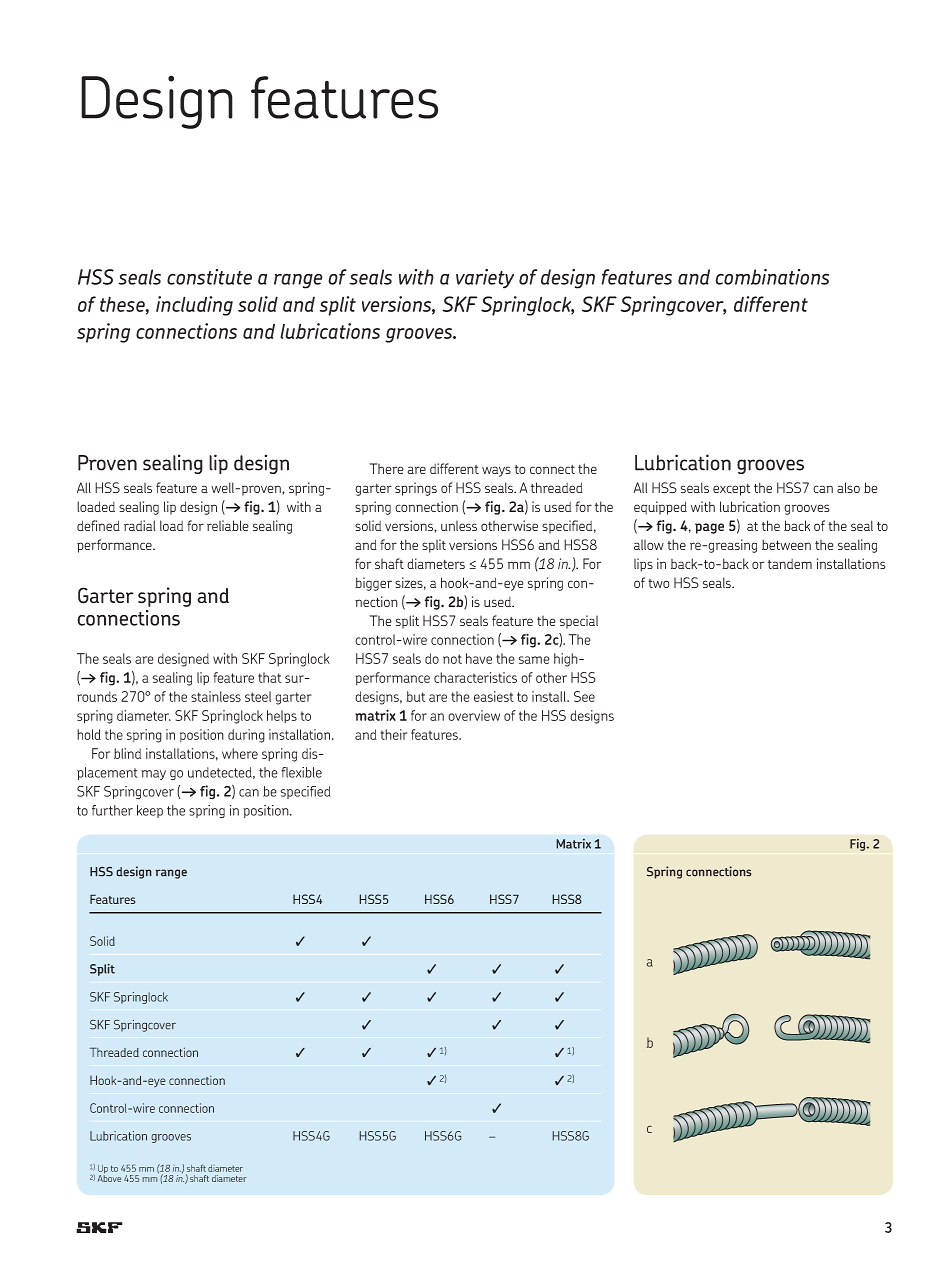 The width and height of the page is (952, 1271). I want to click on combinations, so click(772, 277).
